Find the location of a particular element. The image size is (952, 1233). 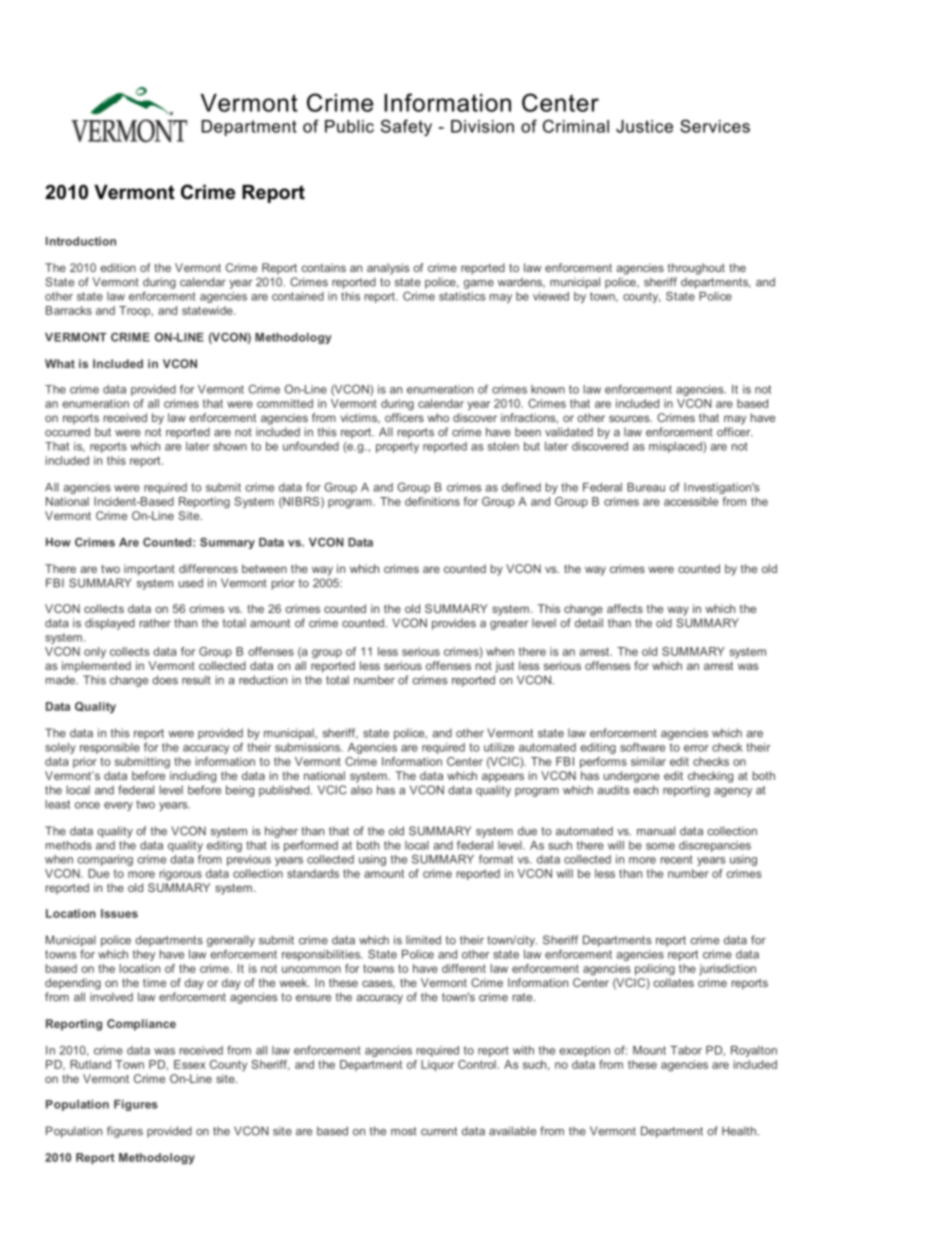

Safety is located at coordinates (406, 127).
